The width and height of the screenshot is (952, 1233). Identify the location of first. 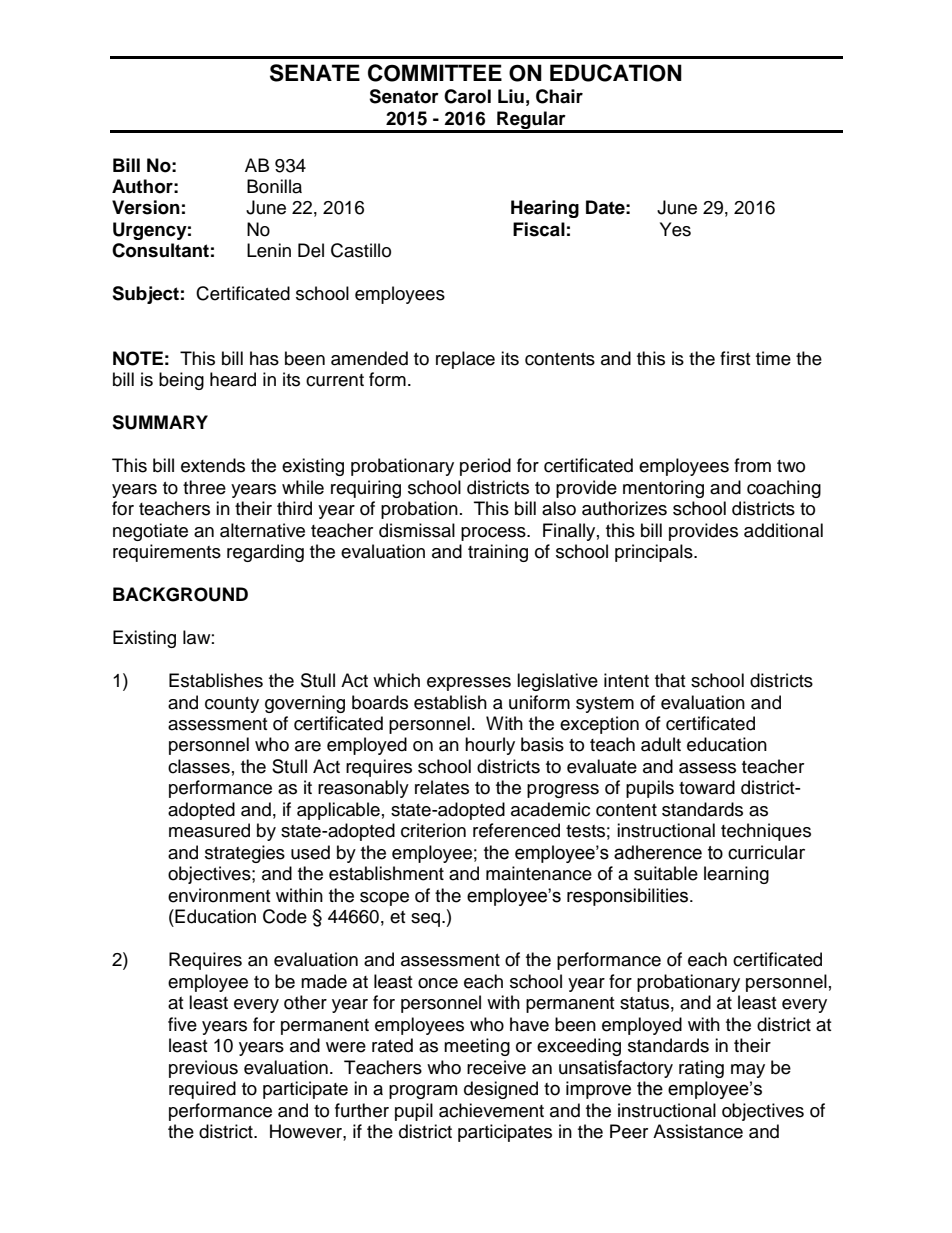
(735, 358).
